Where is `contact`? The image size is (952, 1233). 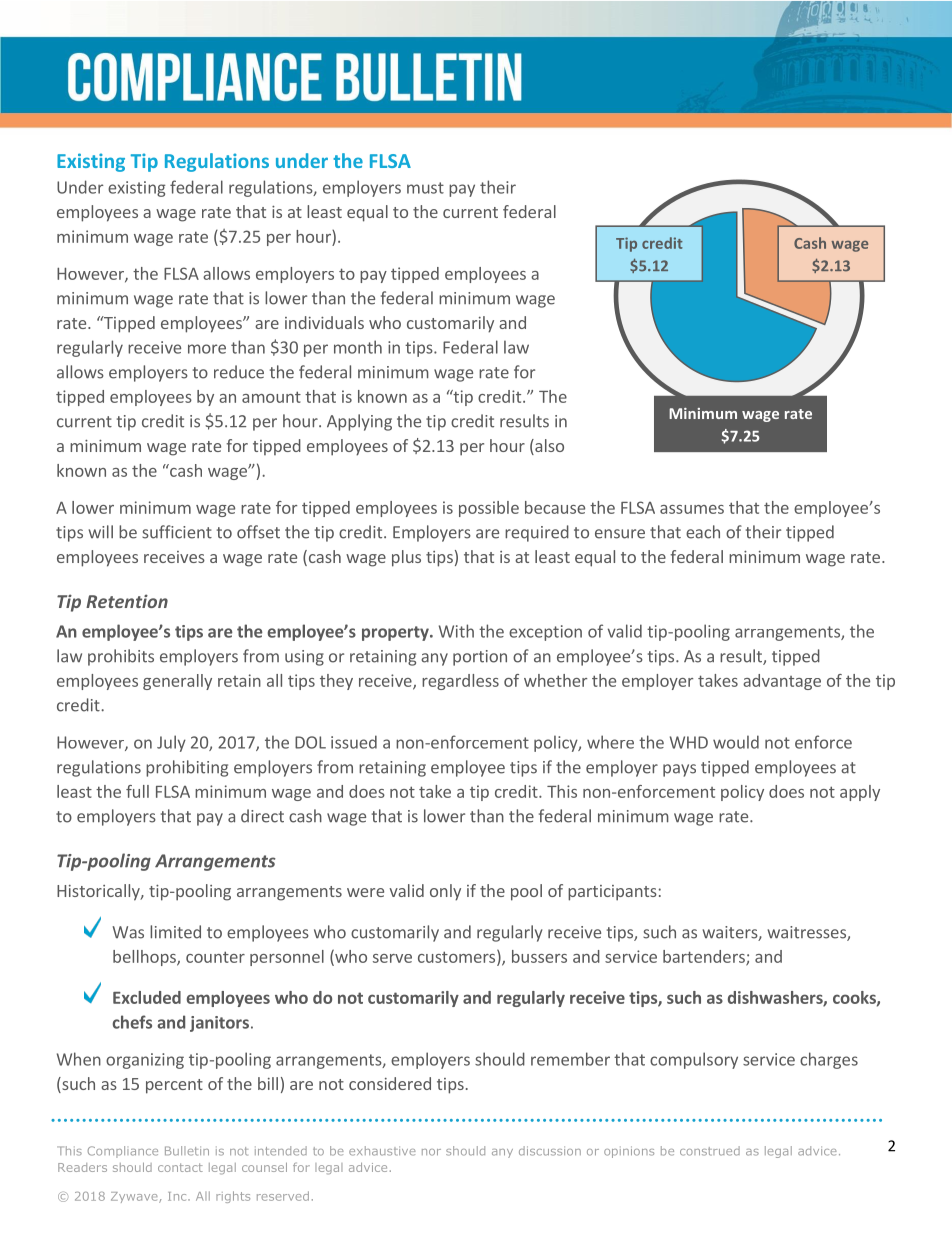 contact is located at coordinates (180, 1167).
